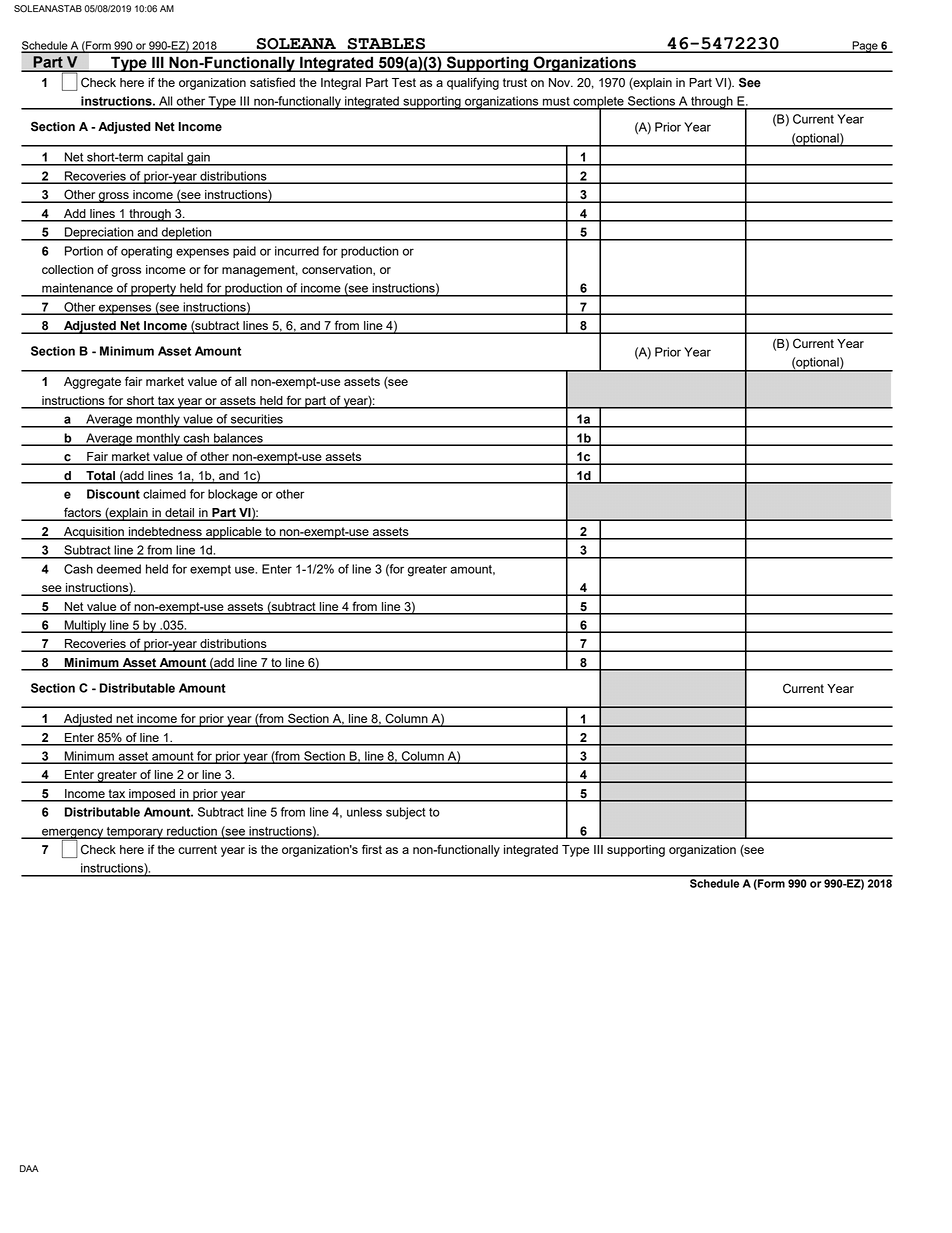 Image resolution: width=952 pixels, height=1233 pixels. What do you see at coordinates (473, 83) in the screenshot?
I see `qualifying` at bounding box center [473, 83].
